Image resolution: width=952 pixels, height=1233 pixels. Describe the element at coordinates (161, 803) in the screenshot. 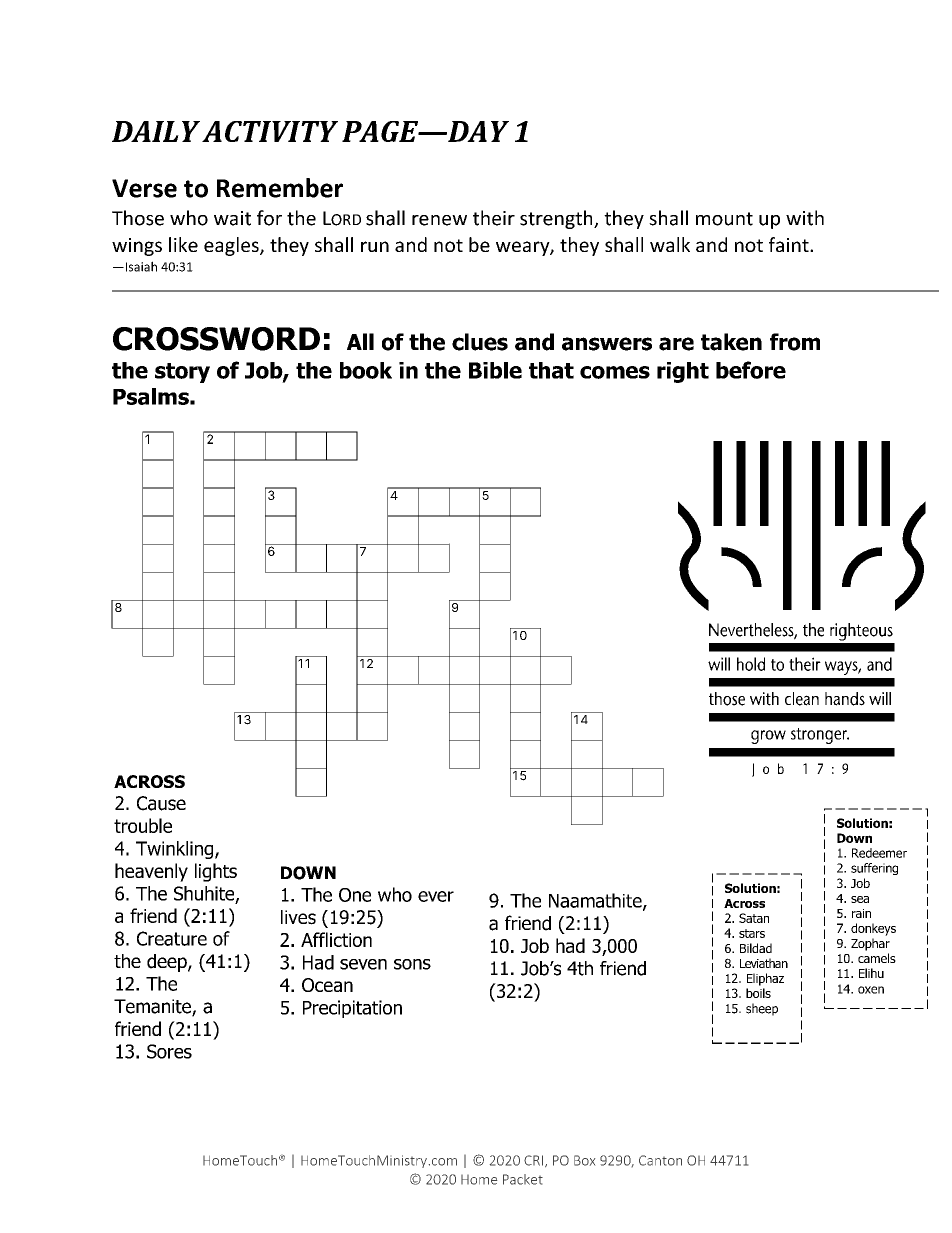

I see `Cause` at that location.
